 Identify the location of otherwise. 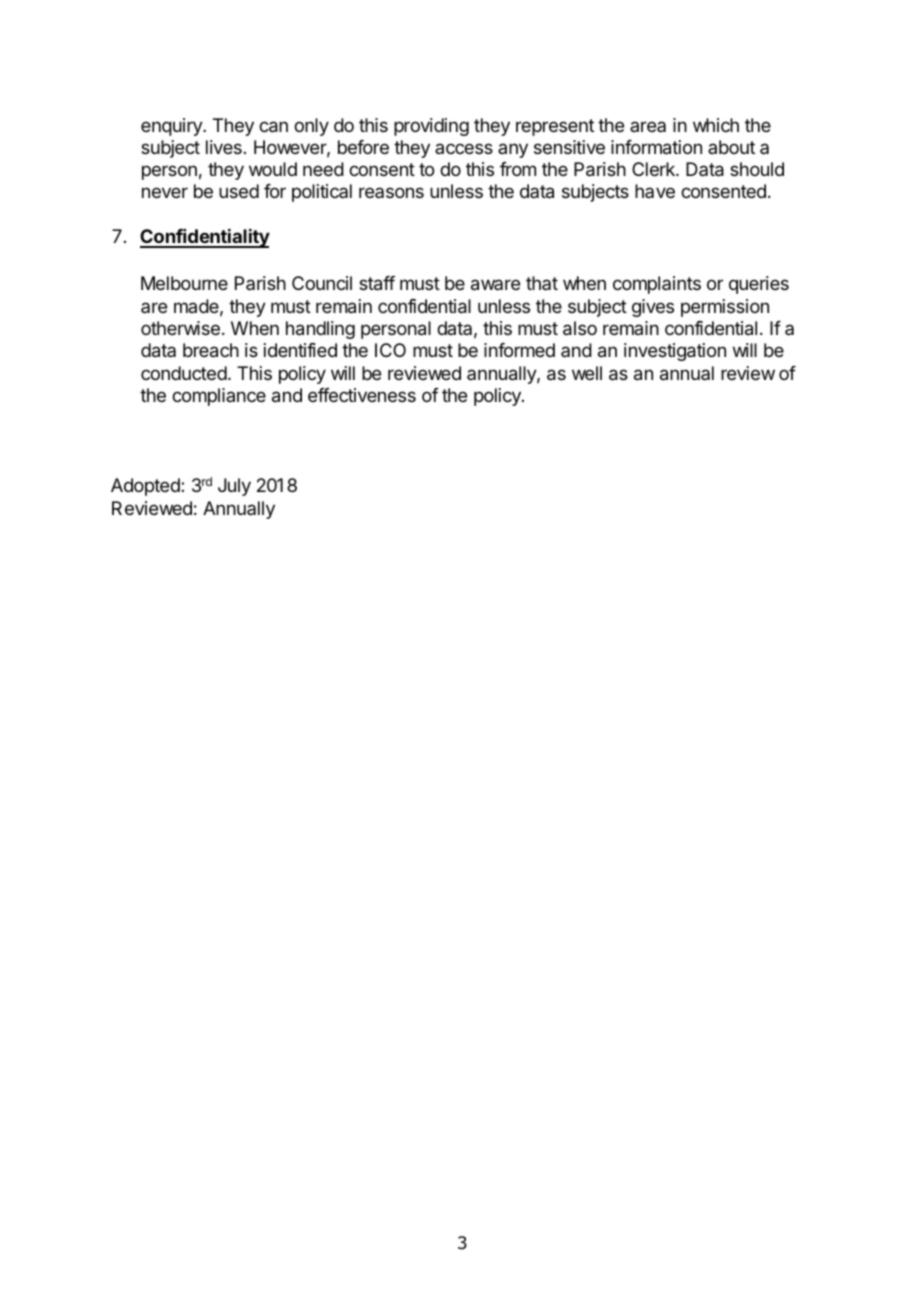
(180, 328).
